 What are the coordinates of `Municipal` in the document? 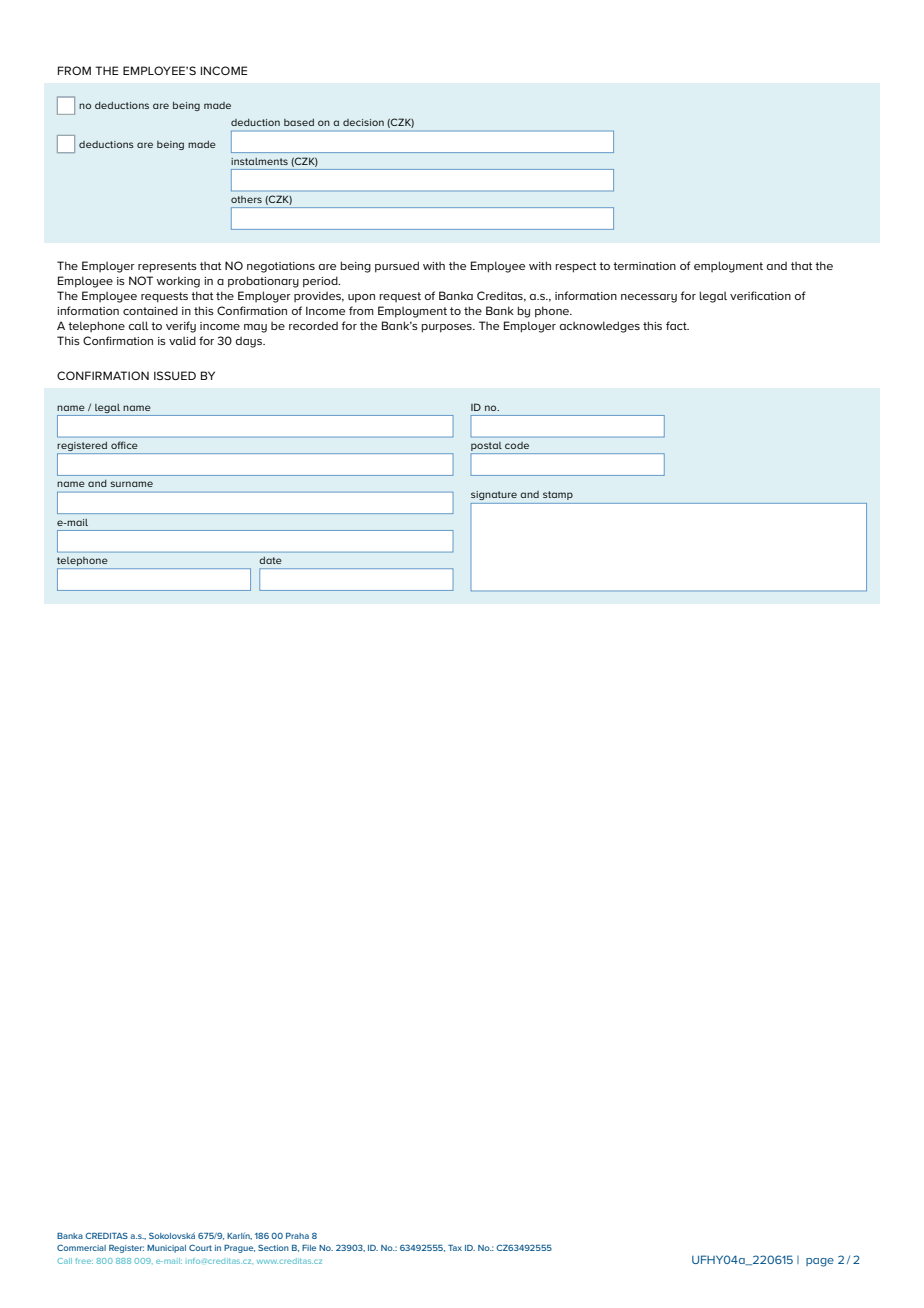 It's located at (166, 1249).
